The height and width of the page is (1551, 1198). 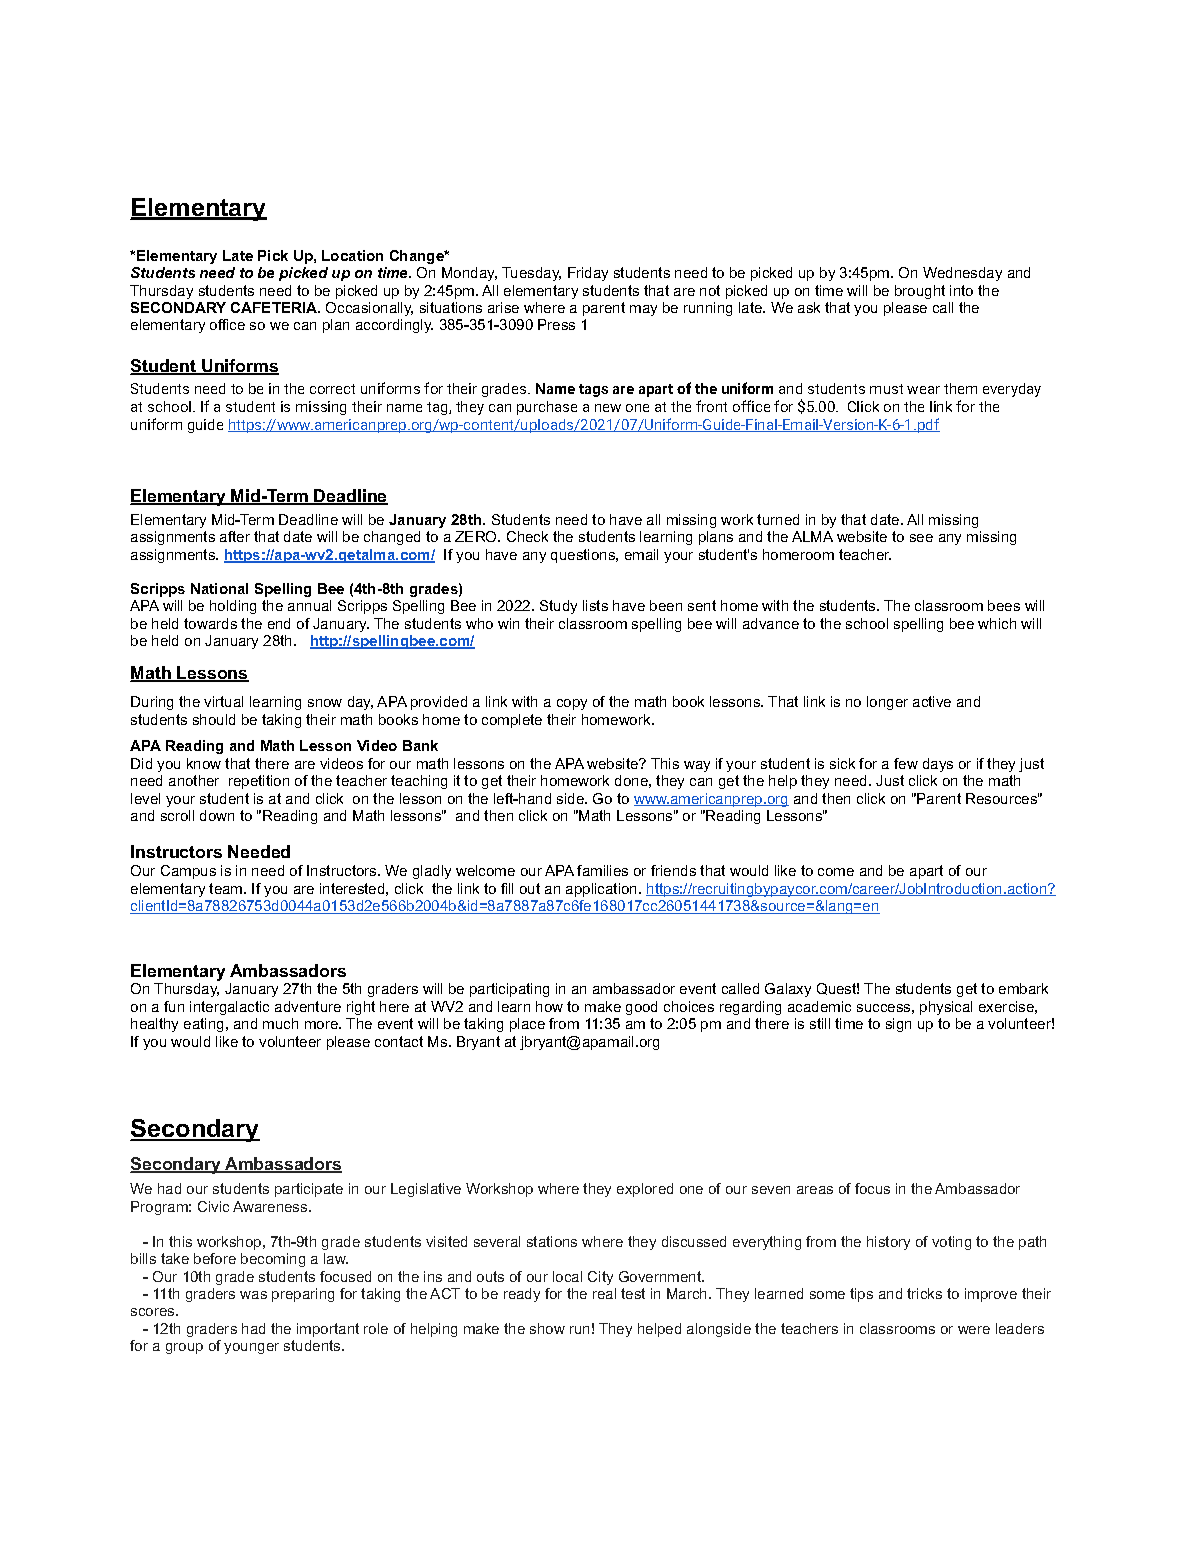 What do you see at coordinates (588, 274) in the page?
I see `Friday` at bounding box center [588, 274].
